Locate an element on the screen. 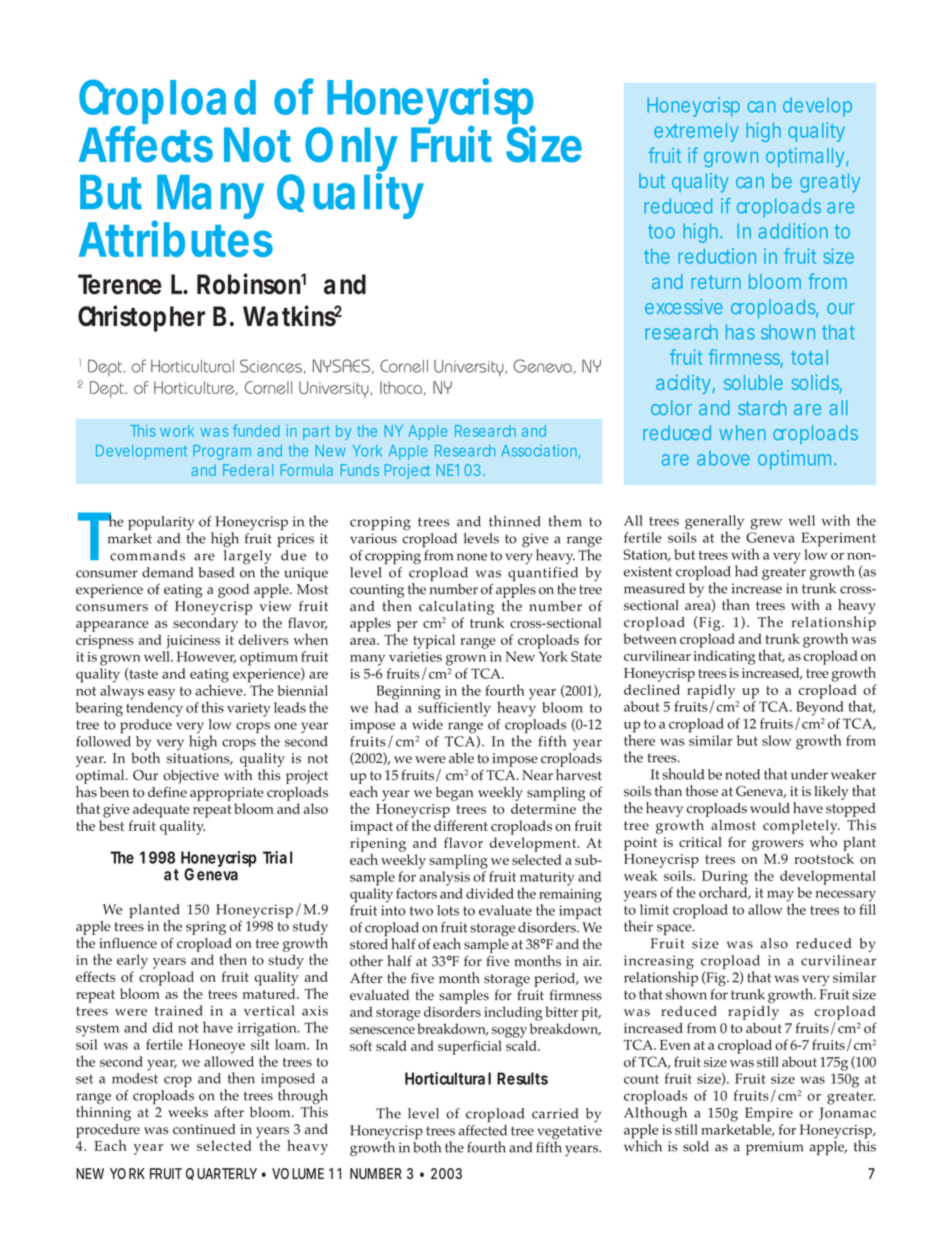 This screenshot has width=952, height=1233. affected is located at coordinates (483, 1130).
